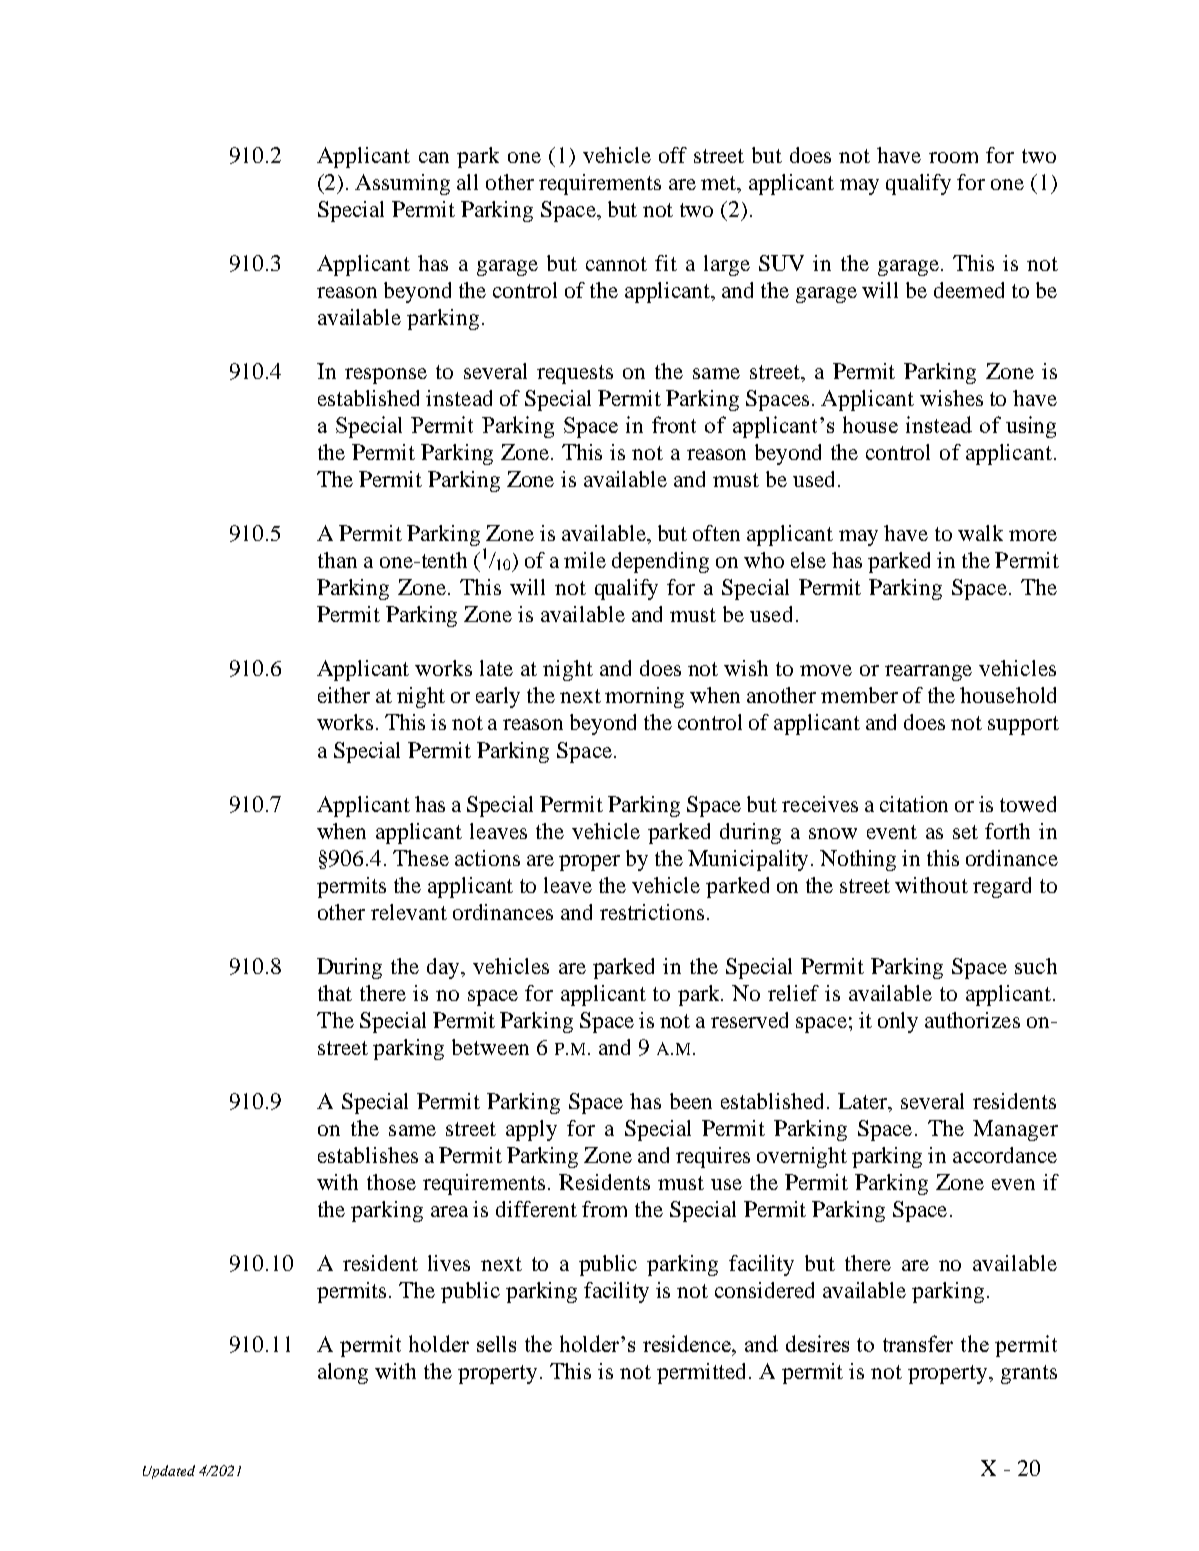 This screenshot has width=1199, height=1551. Describe the element at coordinates (487, 858) in the screenshot. I see `actions` at that location.
